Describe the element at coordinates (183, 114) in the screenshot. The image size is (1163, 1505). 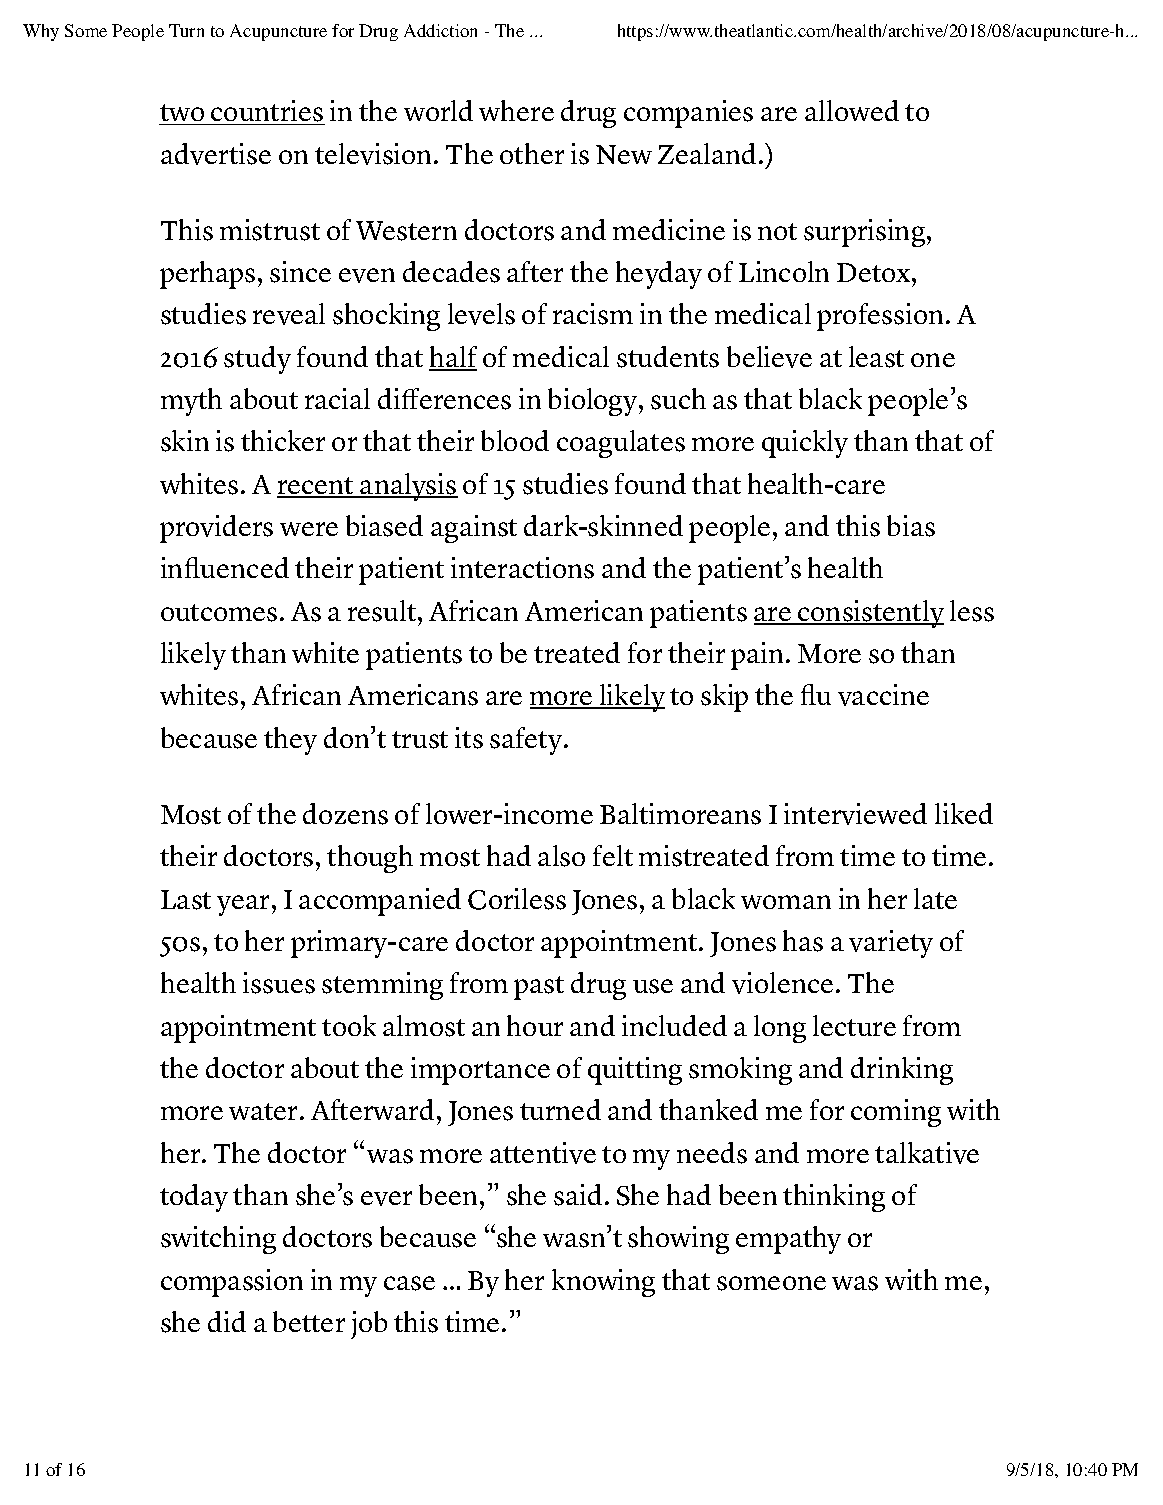
I see `two` at that location.
